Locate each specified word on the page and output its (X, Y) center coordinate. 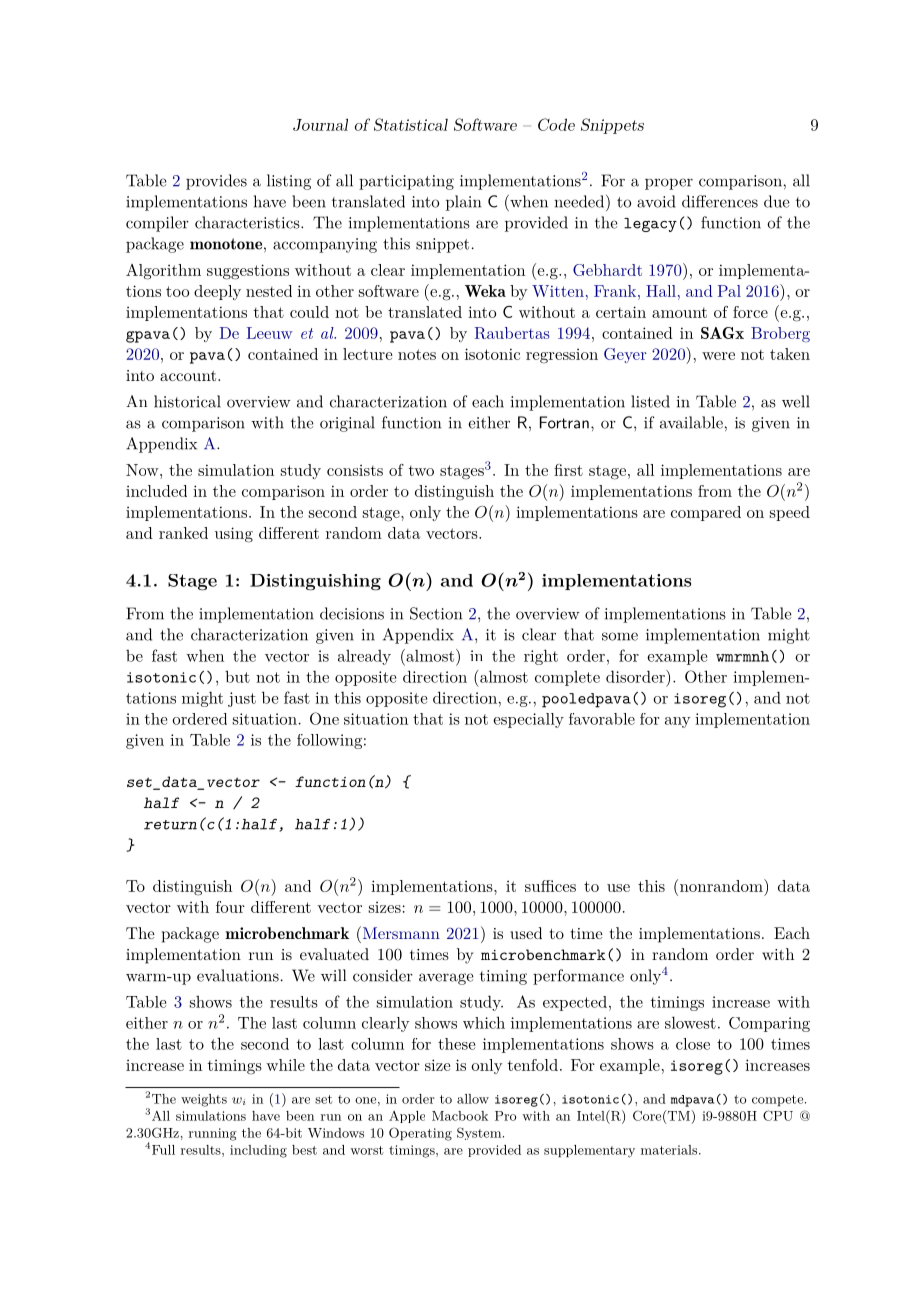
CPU (778, 1115)
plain (463, 203)
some (620, 636)
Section (436, 613)
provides (216, 182)
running (213, 1134)
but (237, 676)
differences (720, 201)
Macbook (460, 1116)
